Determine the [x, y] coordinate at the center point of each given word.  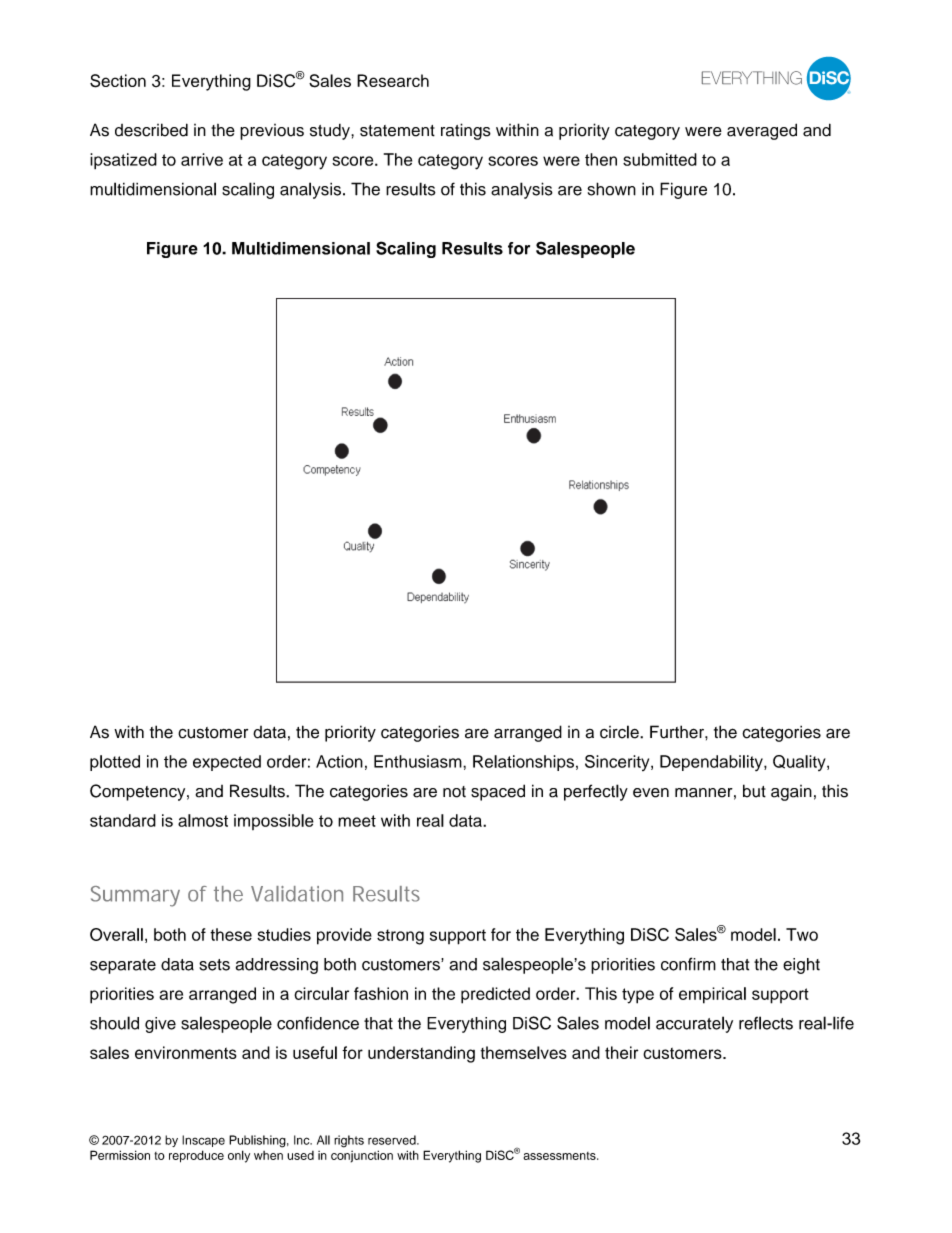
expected [227, 763]
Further [678, 732]
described [151, 130]
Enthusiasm [419, 761]
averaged [762, 131]
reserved [393, 1140]
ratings [466, 131]
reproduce [196, 1156]
